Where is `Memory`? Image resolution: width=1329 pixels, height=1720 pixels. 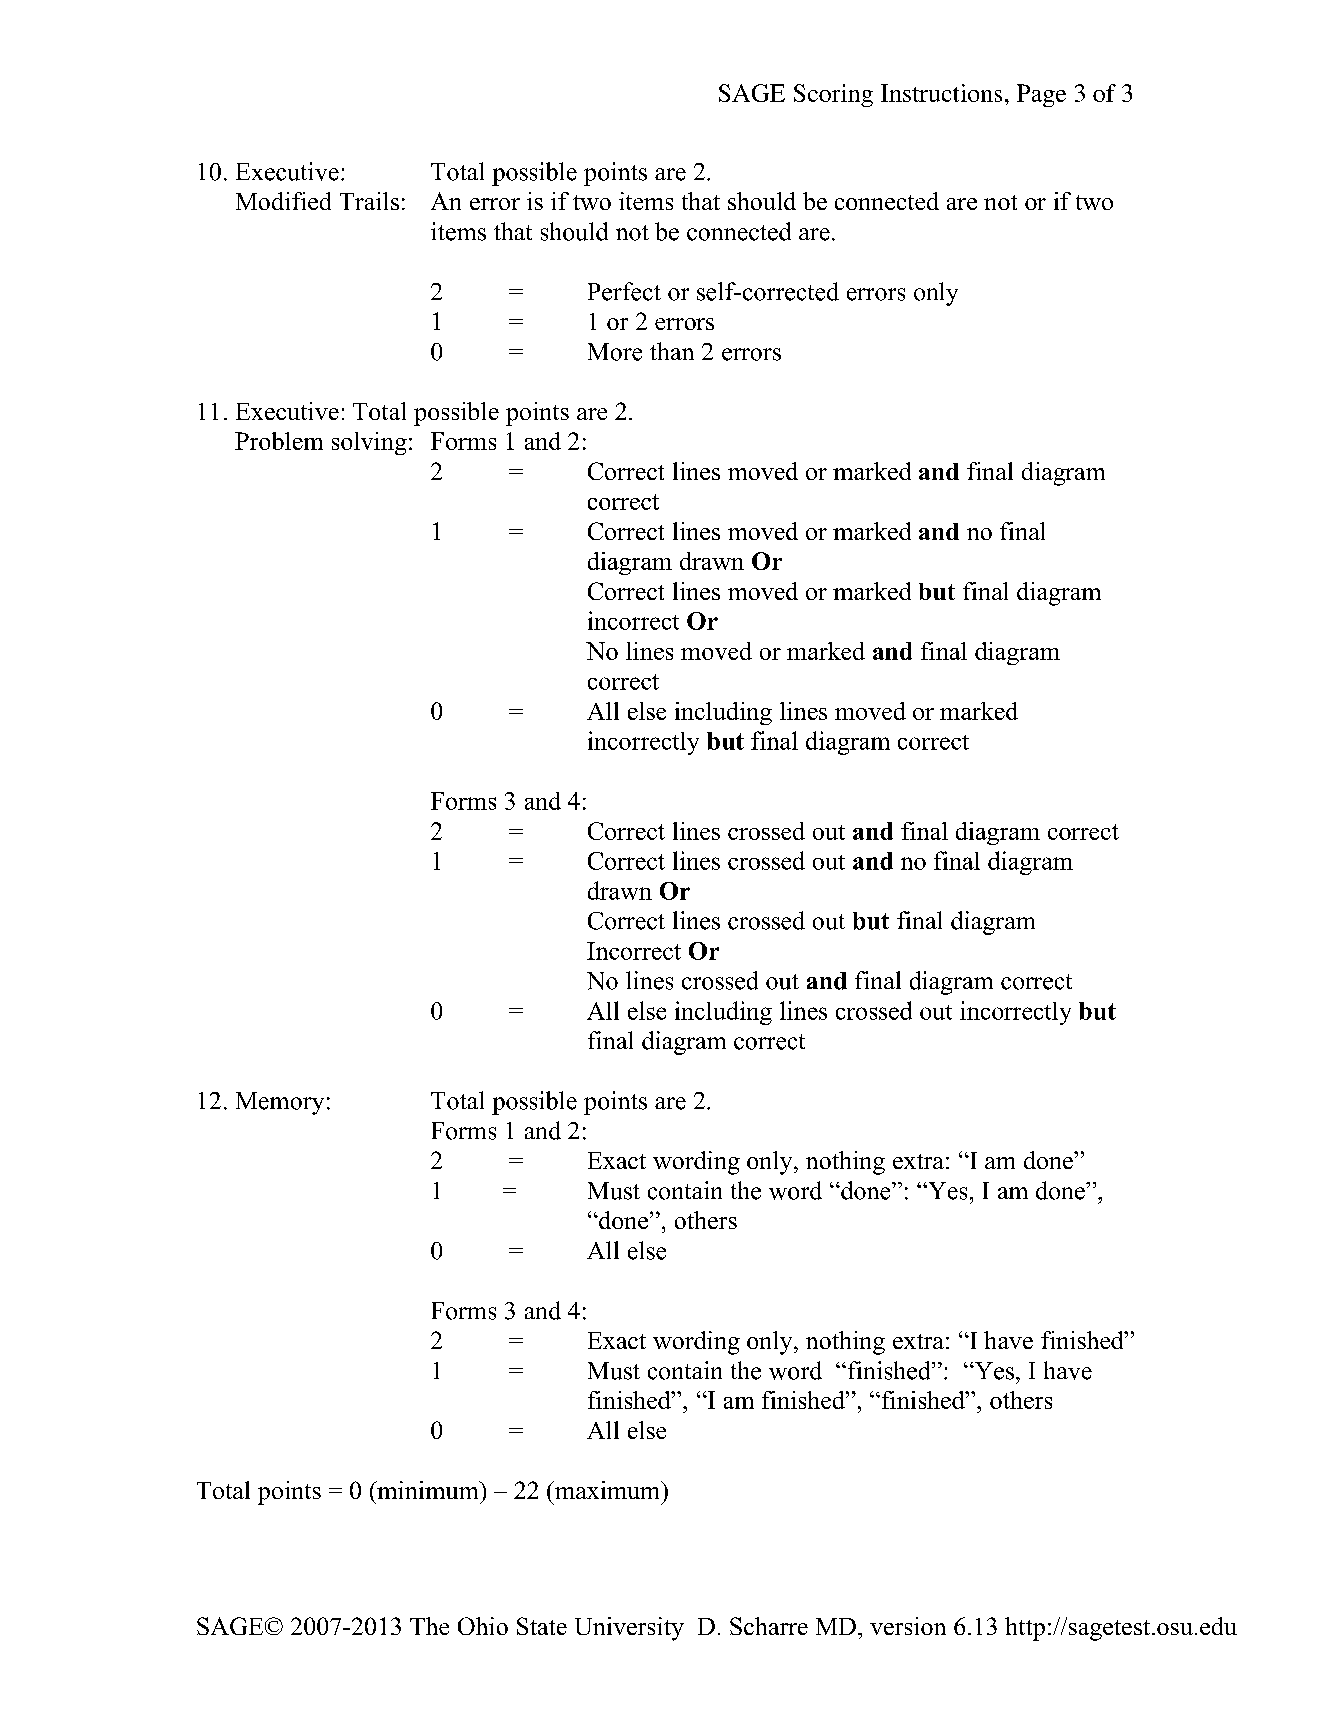
Memory is located at coordinates (280, 1103).
